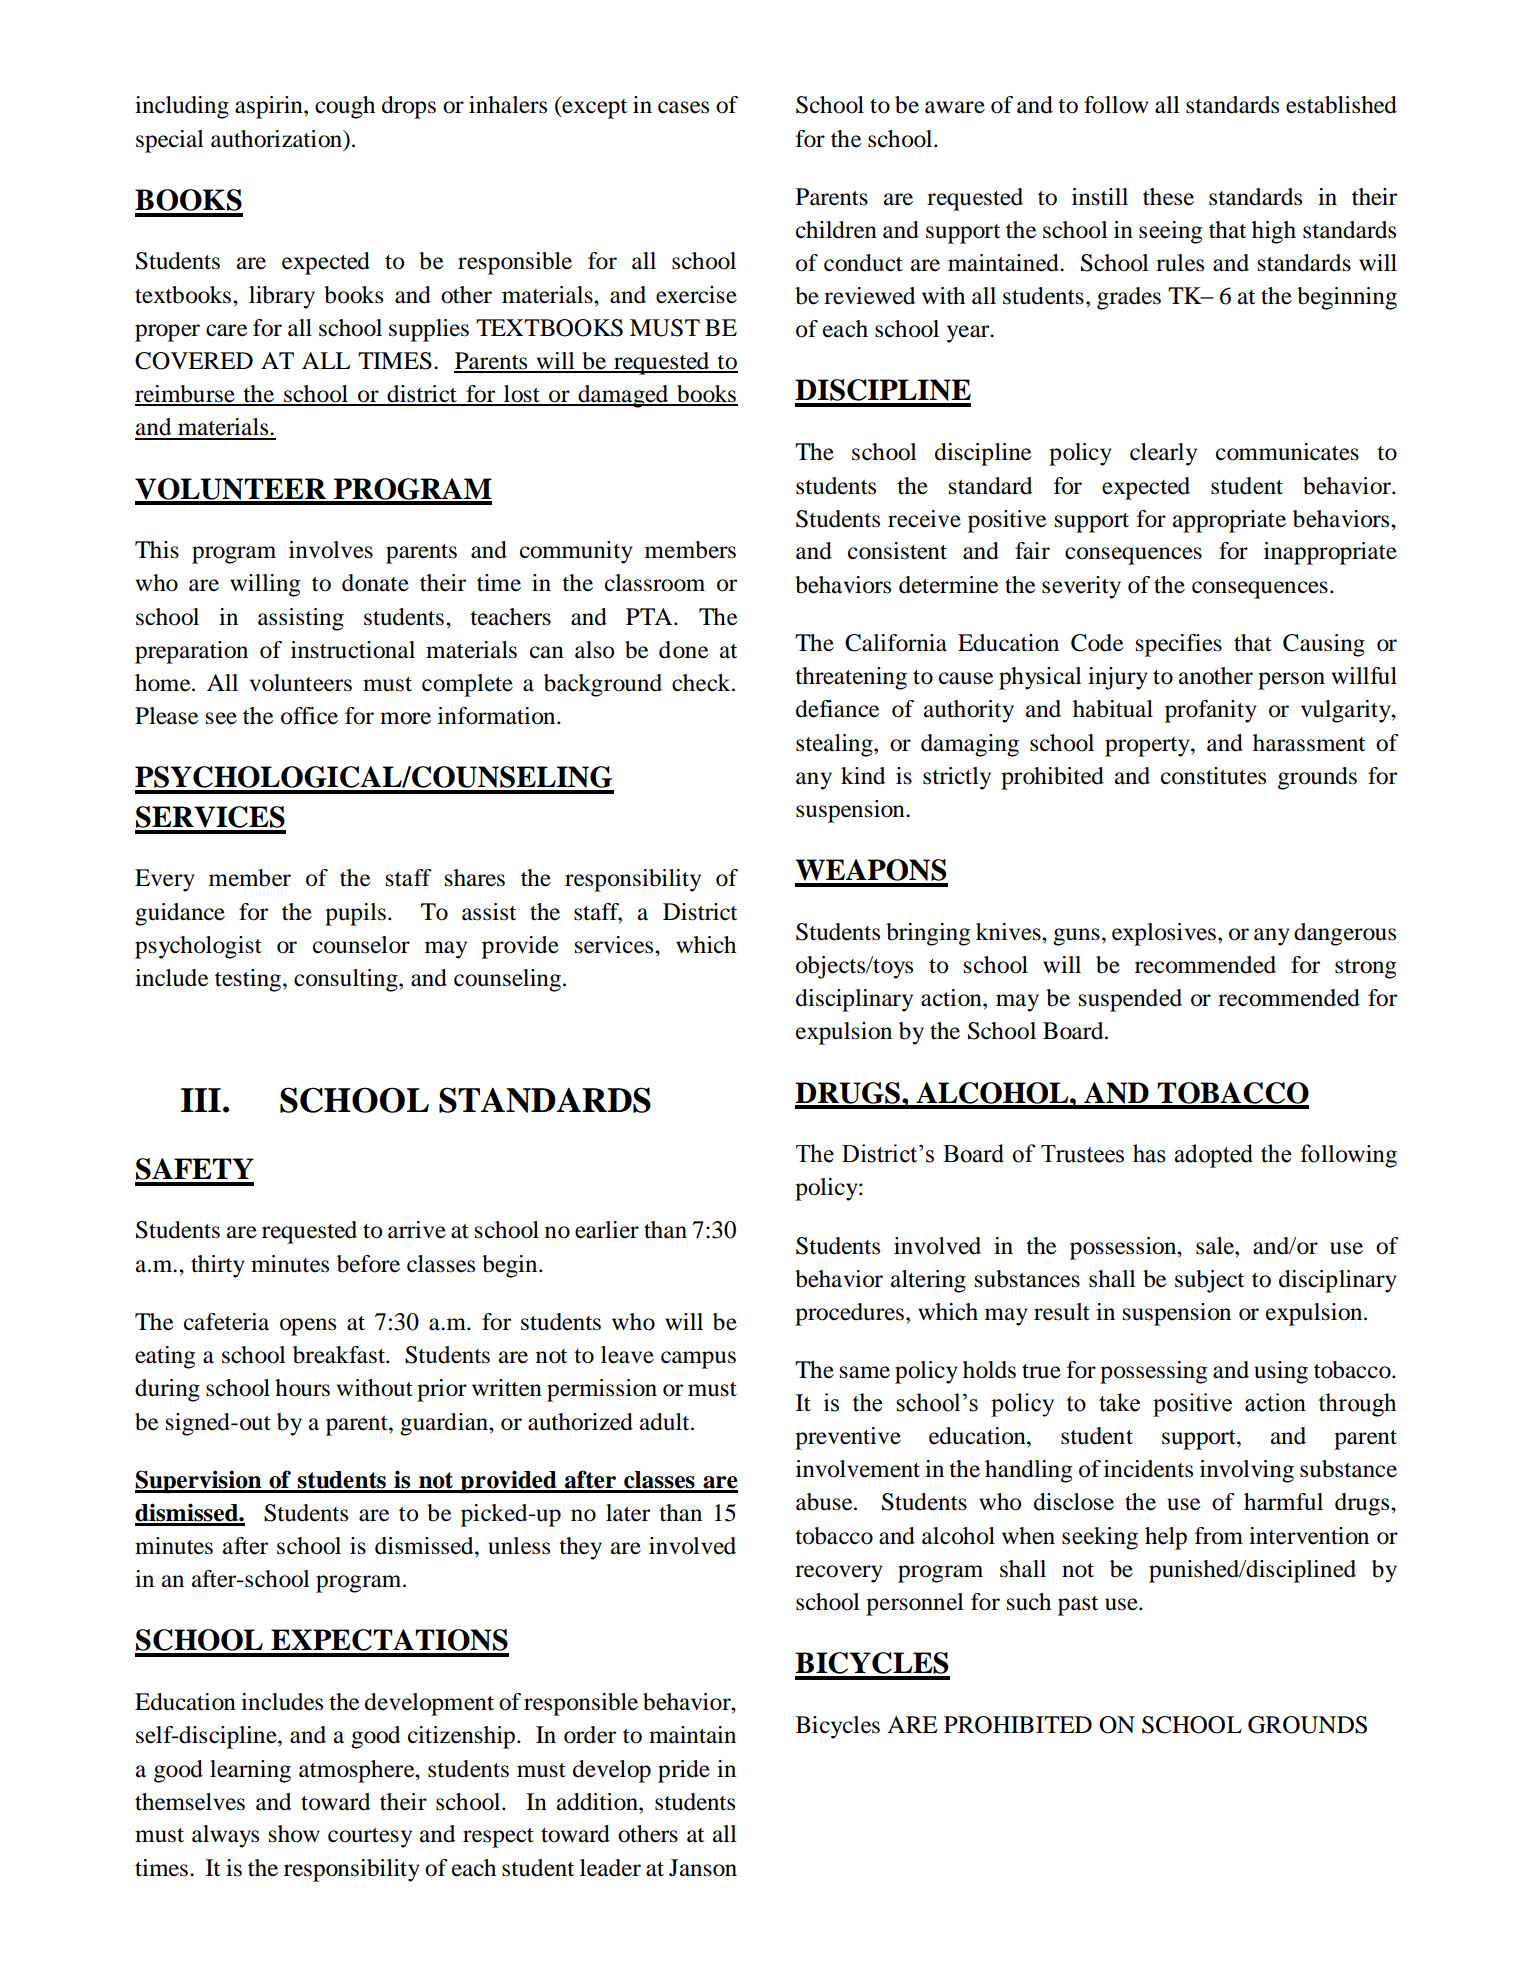  Describe the element at coordinates (683, 107) in the screenshot. I see `cases` at that location.
